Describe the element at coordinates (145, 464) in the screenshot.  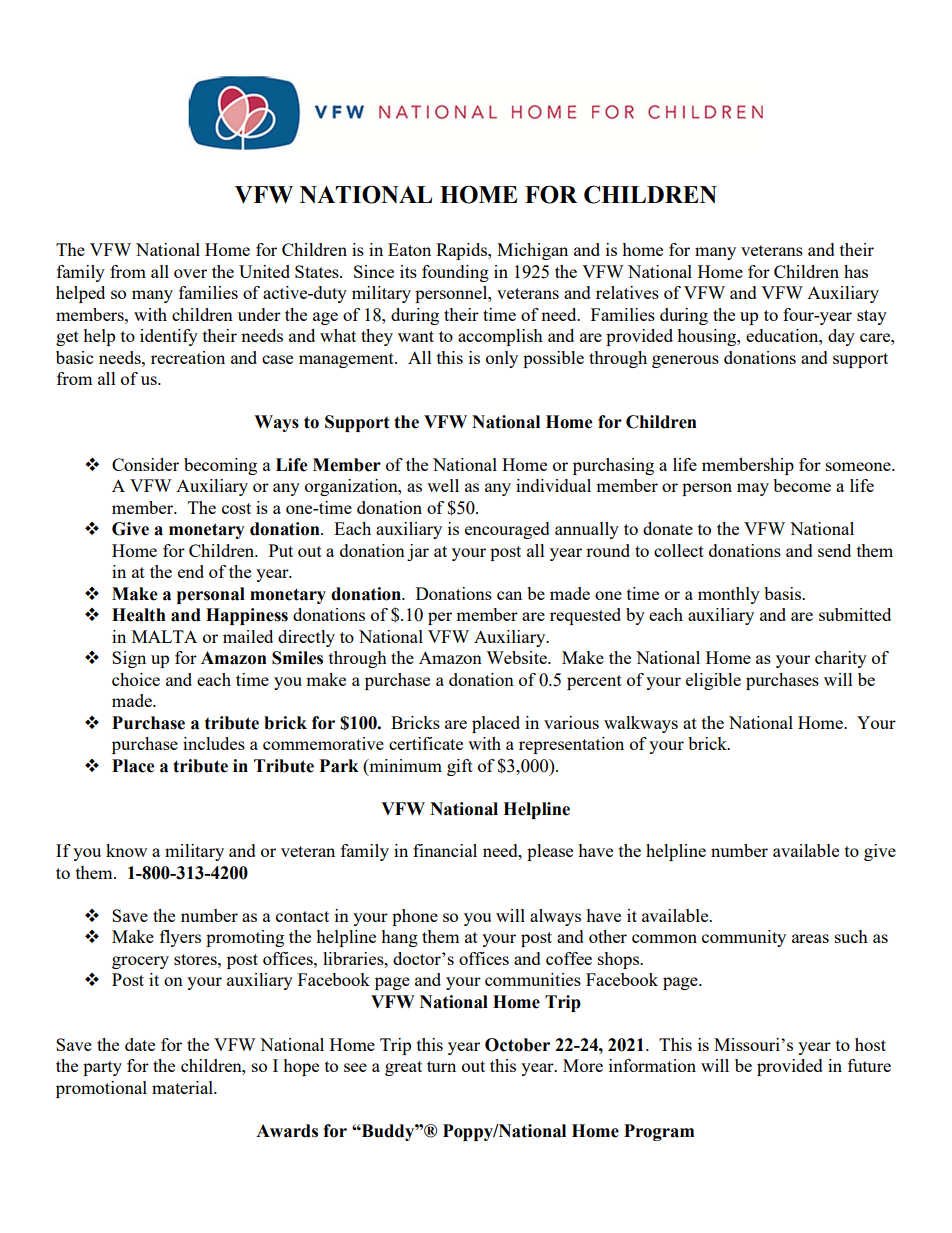
I see `Consider` at that location.
